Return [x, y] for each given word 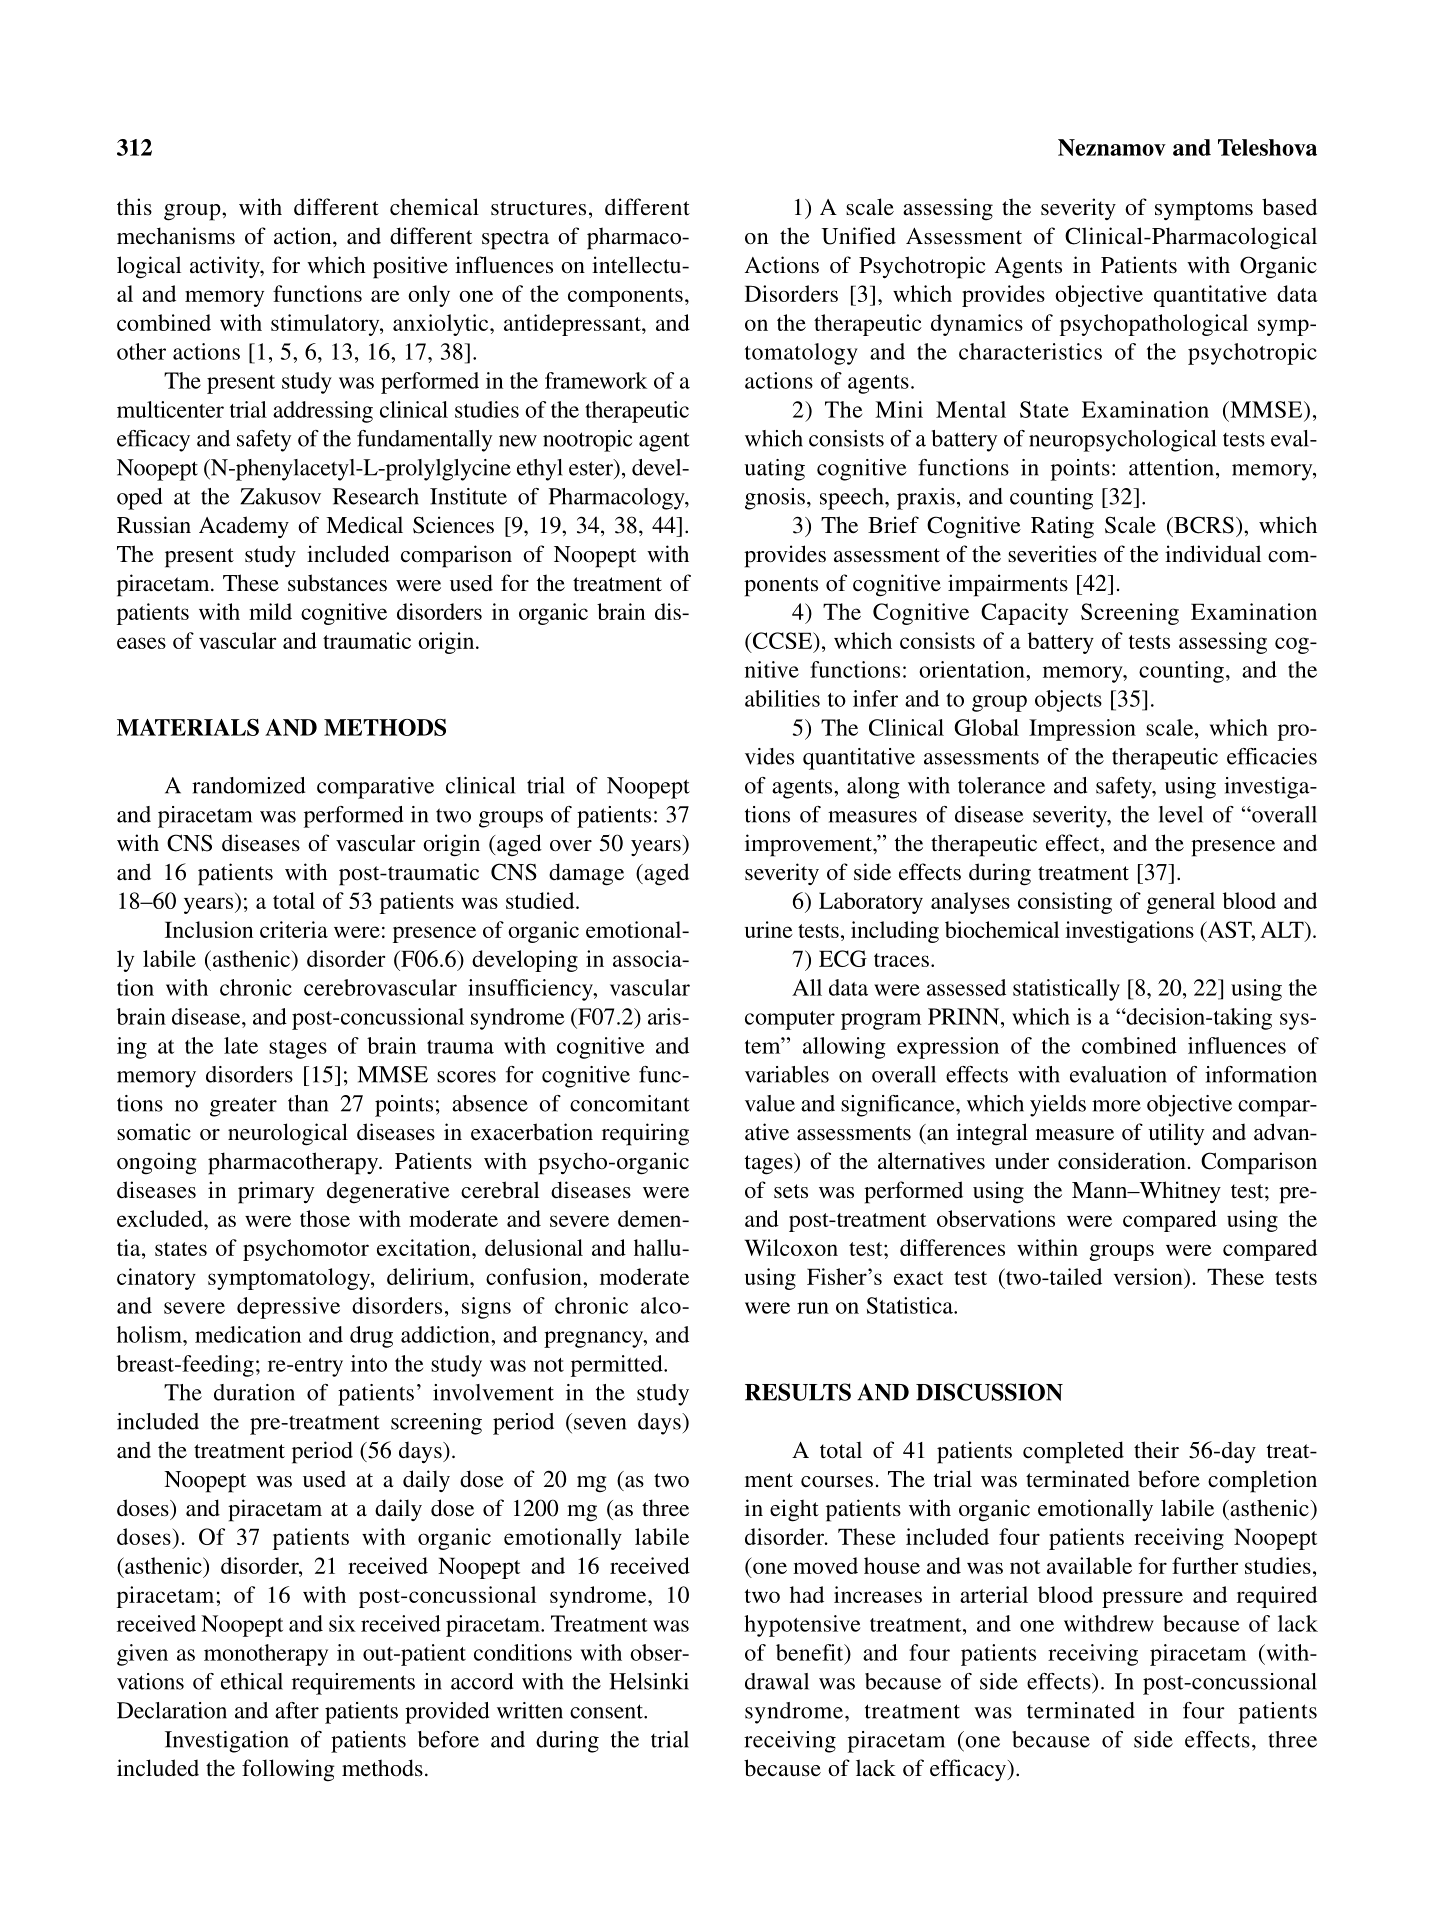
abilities [782, 698]
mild [270, 611]
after [297, 1710]
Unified [858, 236]
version [1149, 1276]
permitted [618, 1366]
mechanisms [176, 236]
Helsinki [649, 1681]
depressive [288, 1308]
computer [790, 1020]
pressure [1142, 1599]
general [1181, 903]
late [241, 1045]
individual [1213, 554]
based [1289, 207]
